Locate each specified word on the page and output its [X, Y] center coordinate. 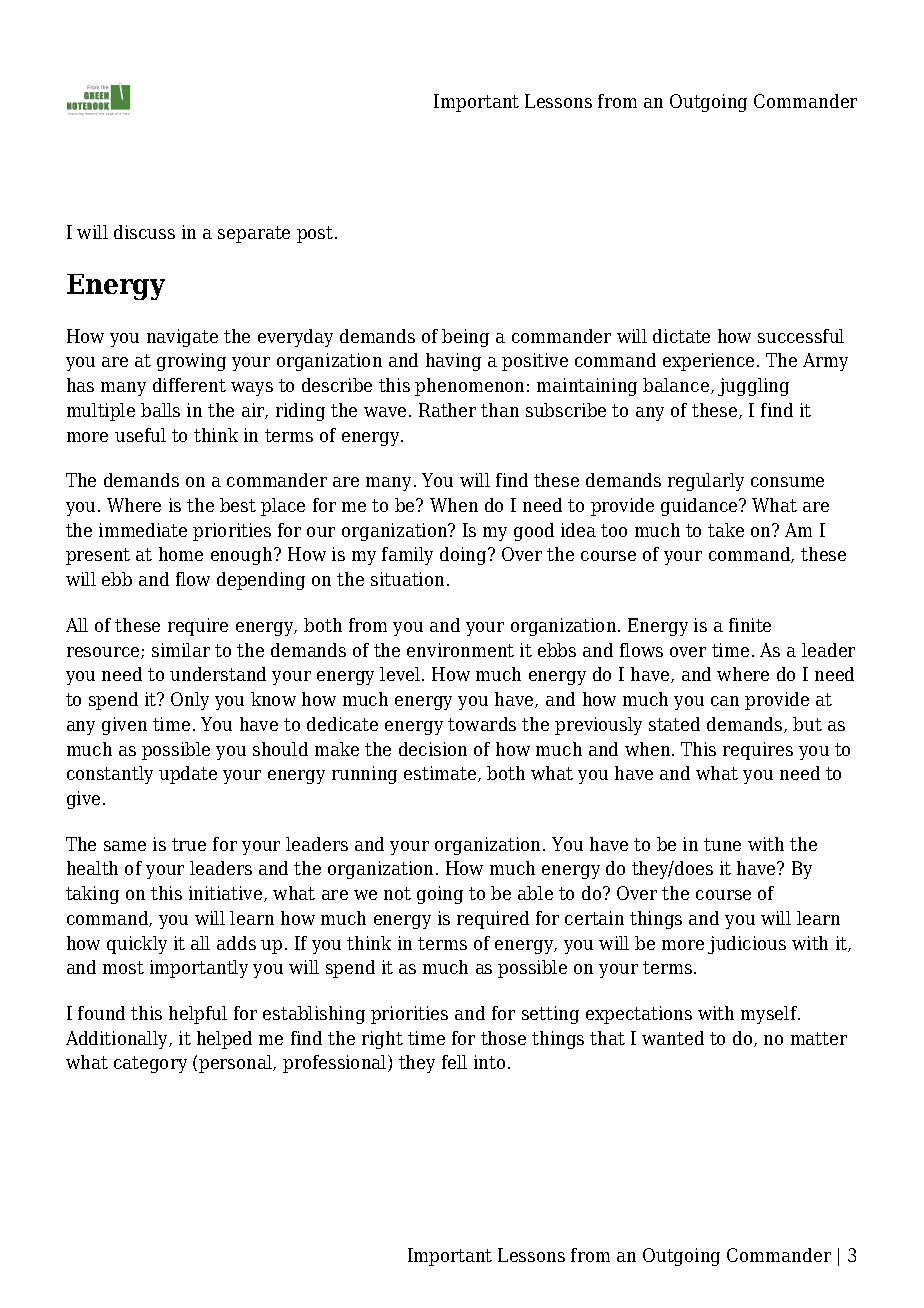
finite [750, 625]
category [150, 1064]
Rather [447, 410]
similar [181, 650]
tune [722, 844]
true [189, 844]
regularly [706, 482]
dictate [681, 336]
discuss [144, 232]
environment [460, 650]
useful [140, 435]
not [397, 893]
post [316, 234]
